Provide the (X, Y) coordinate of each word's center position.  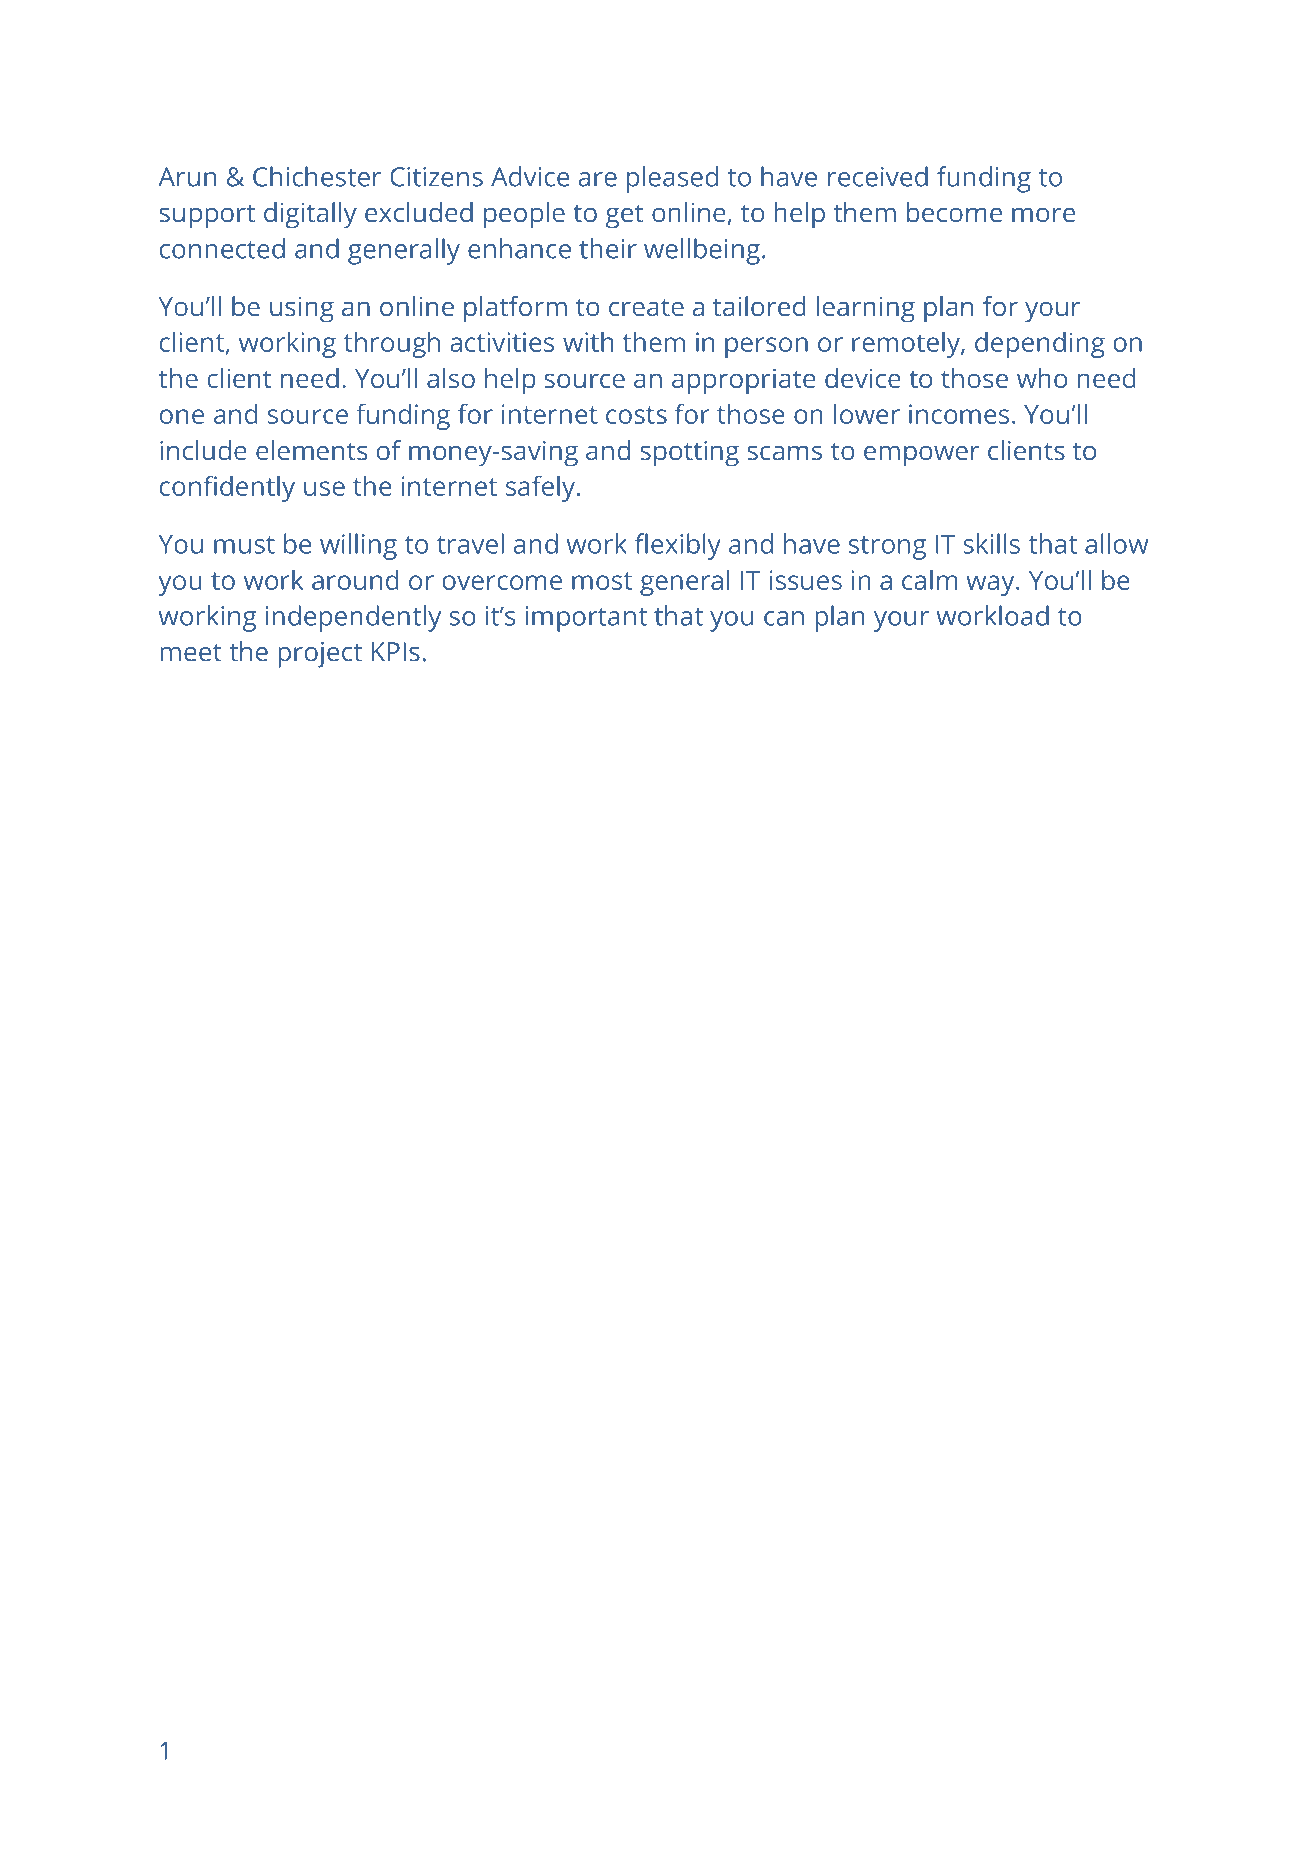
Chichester (317, 176)
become (954, 212)
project (320, 655)
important (586, 619)
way (991, 585)
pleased (672, 179)
